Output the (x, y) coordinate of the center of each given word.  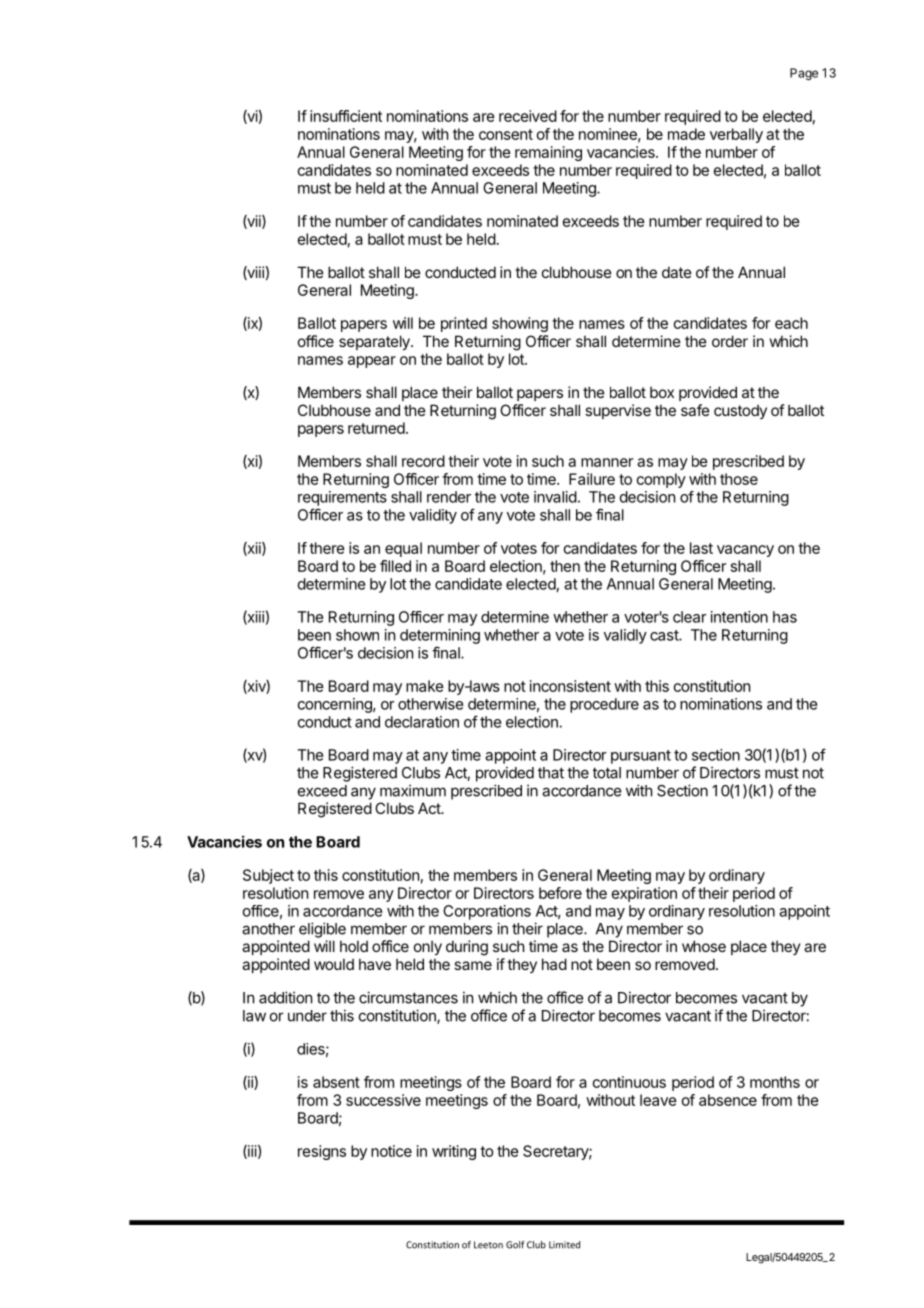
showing (520, 324)
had (554, 964)
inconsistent (570, 686)
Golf (515, 1245)
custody (740, 412)
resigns (322, 1152)
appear (372, 362)
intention (739, 617)
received (528, 116)
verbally (736, 135)
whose (704, 946)
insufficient (346, 116)
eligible (322, 930)
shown (357, 635)
